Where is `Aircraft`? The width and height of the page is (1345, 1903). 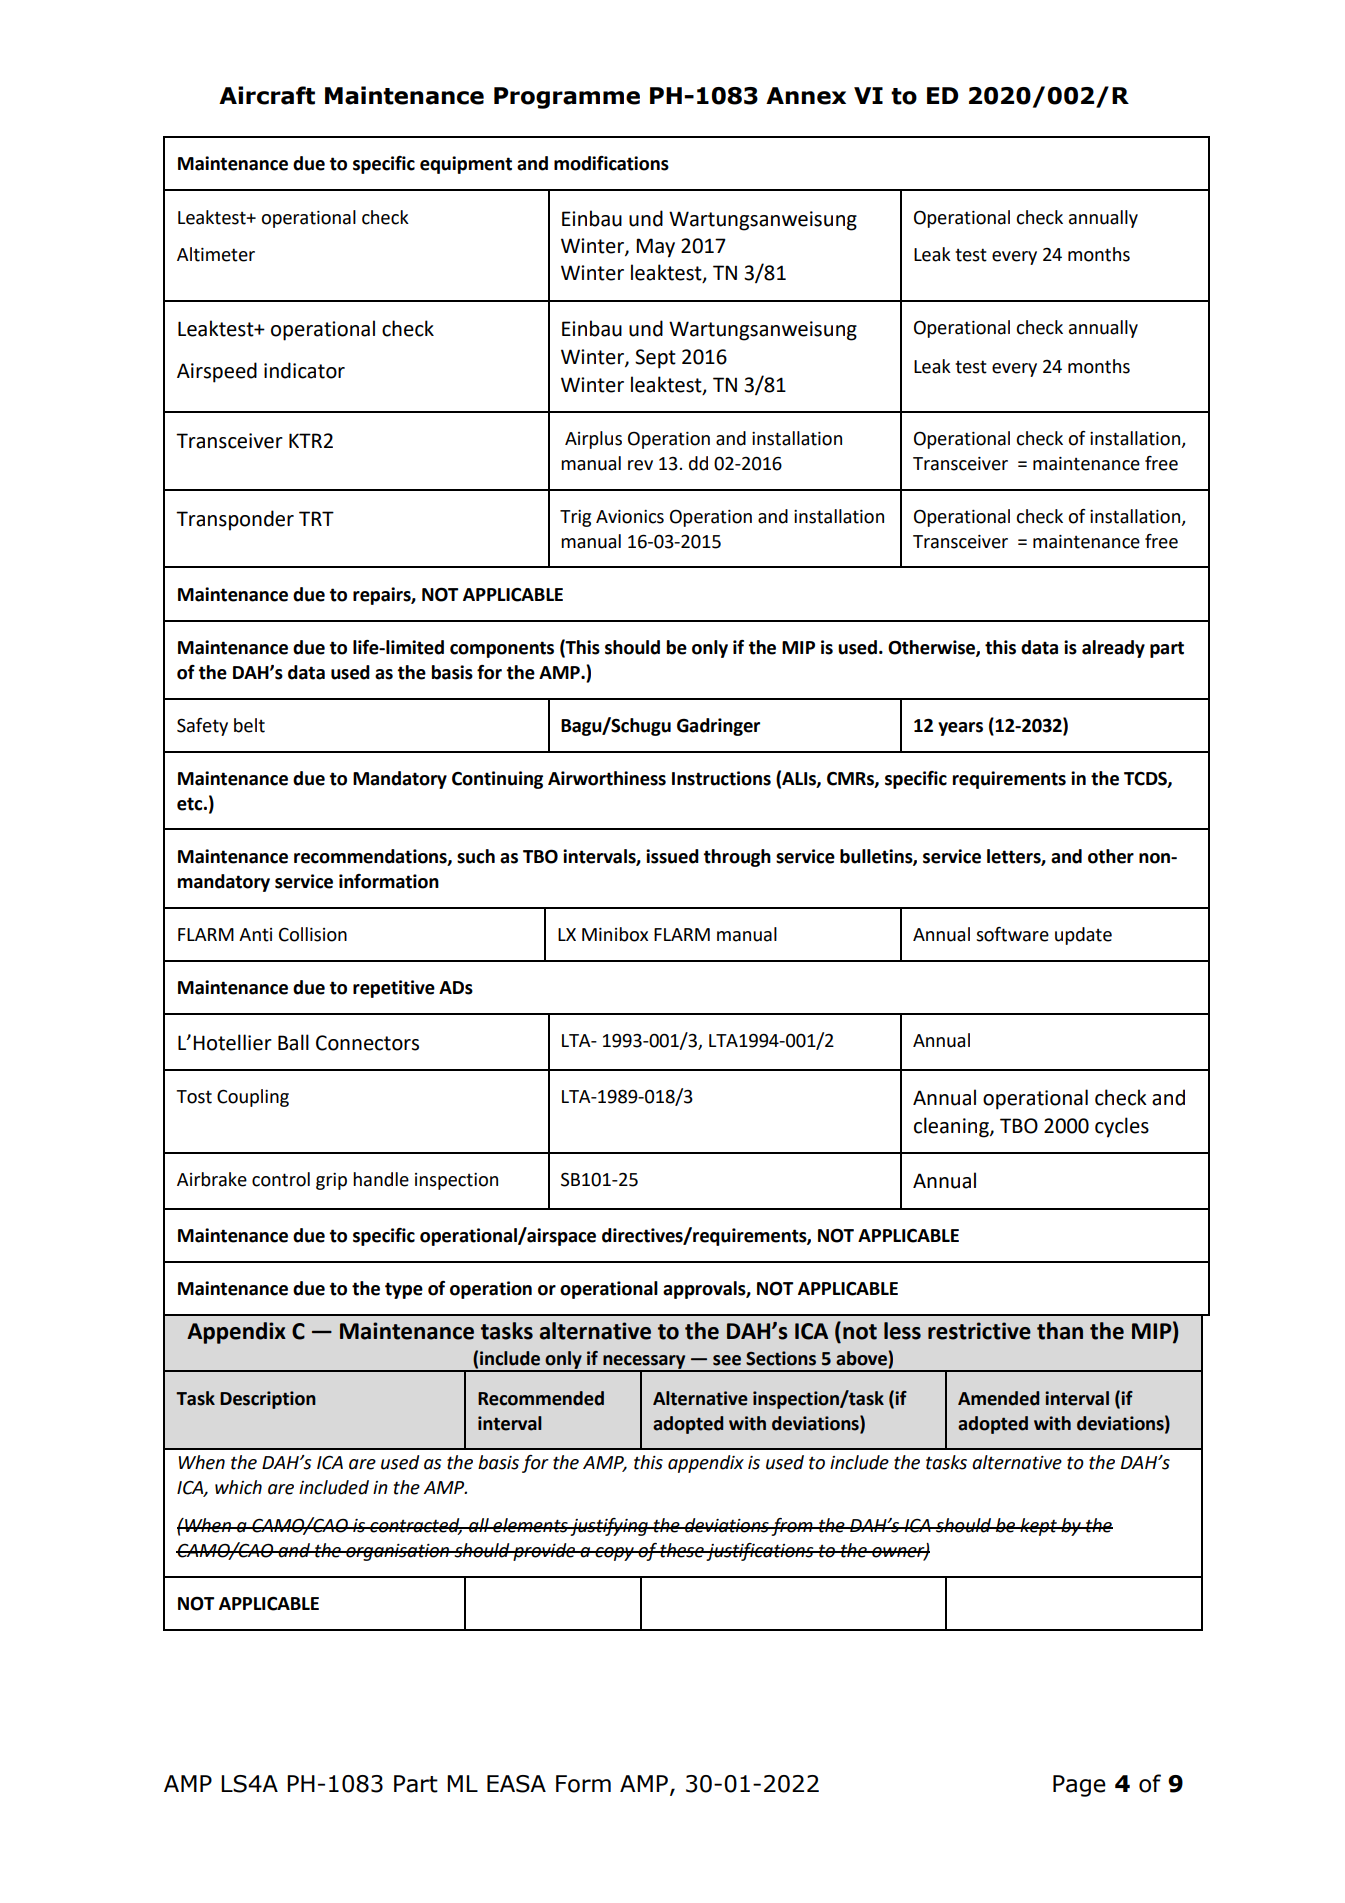 Aircraft is located at coordinates (267, 95).
